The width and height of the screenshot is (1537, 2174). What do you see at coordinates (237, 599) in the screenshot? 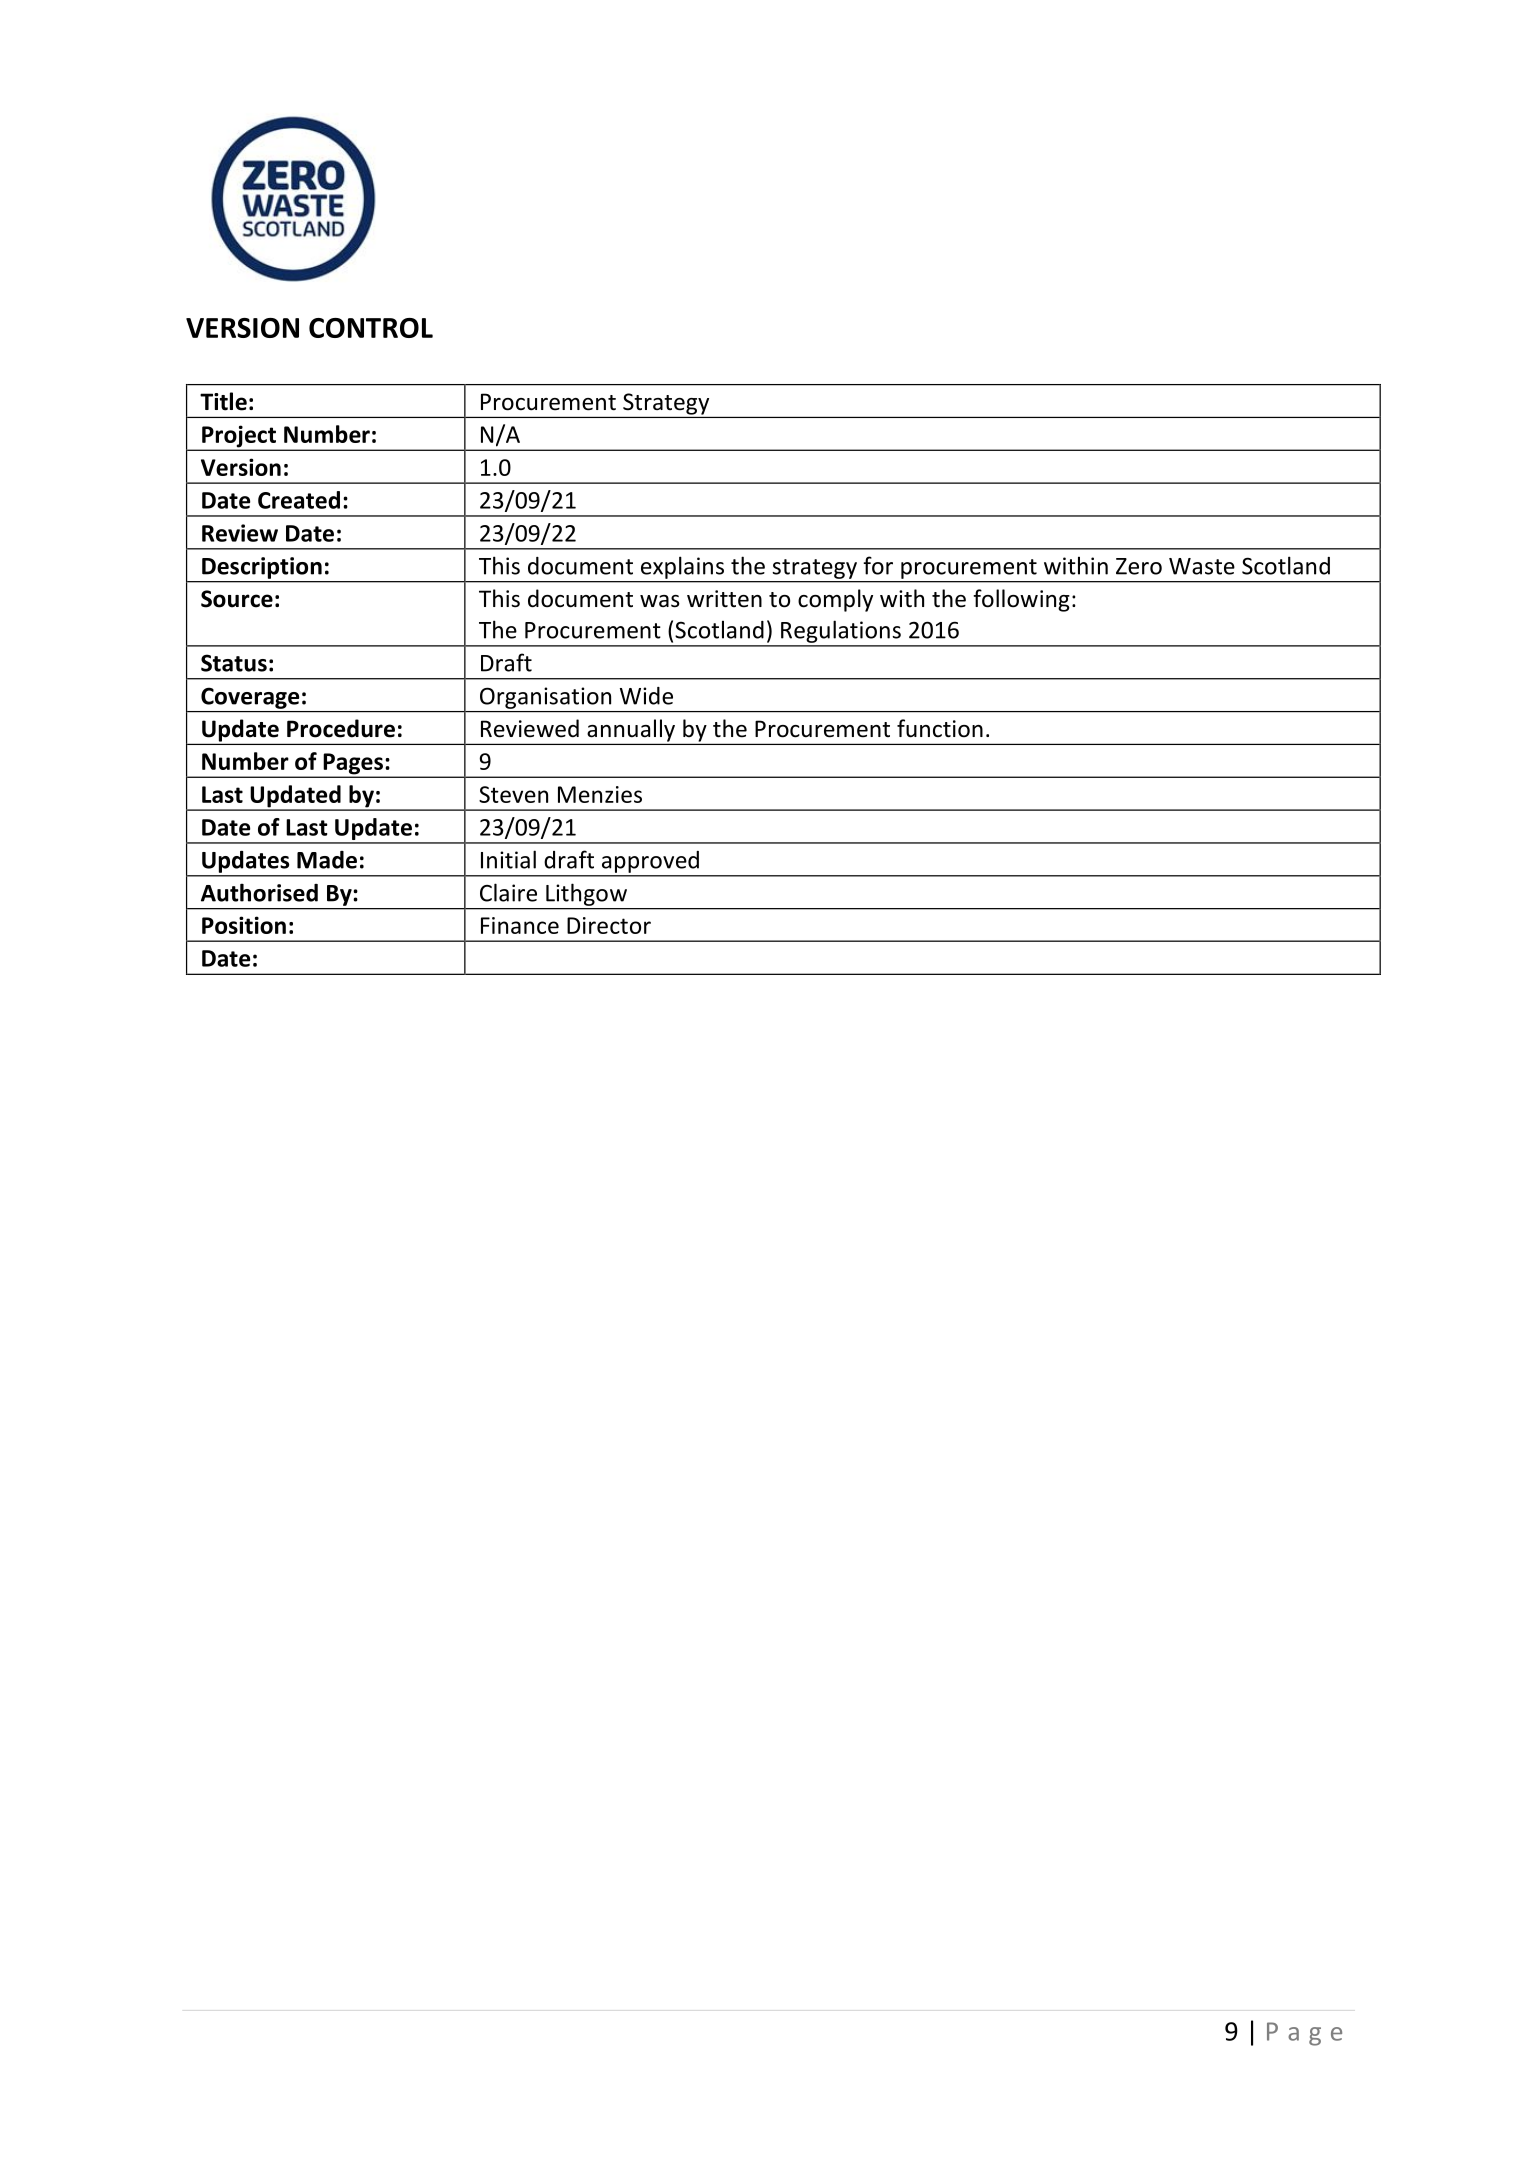
I see `Source` at bounding box center [237, 599].
